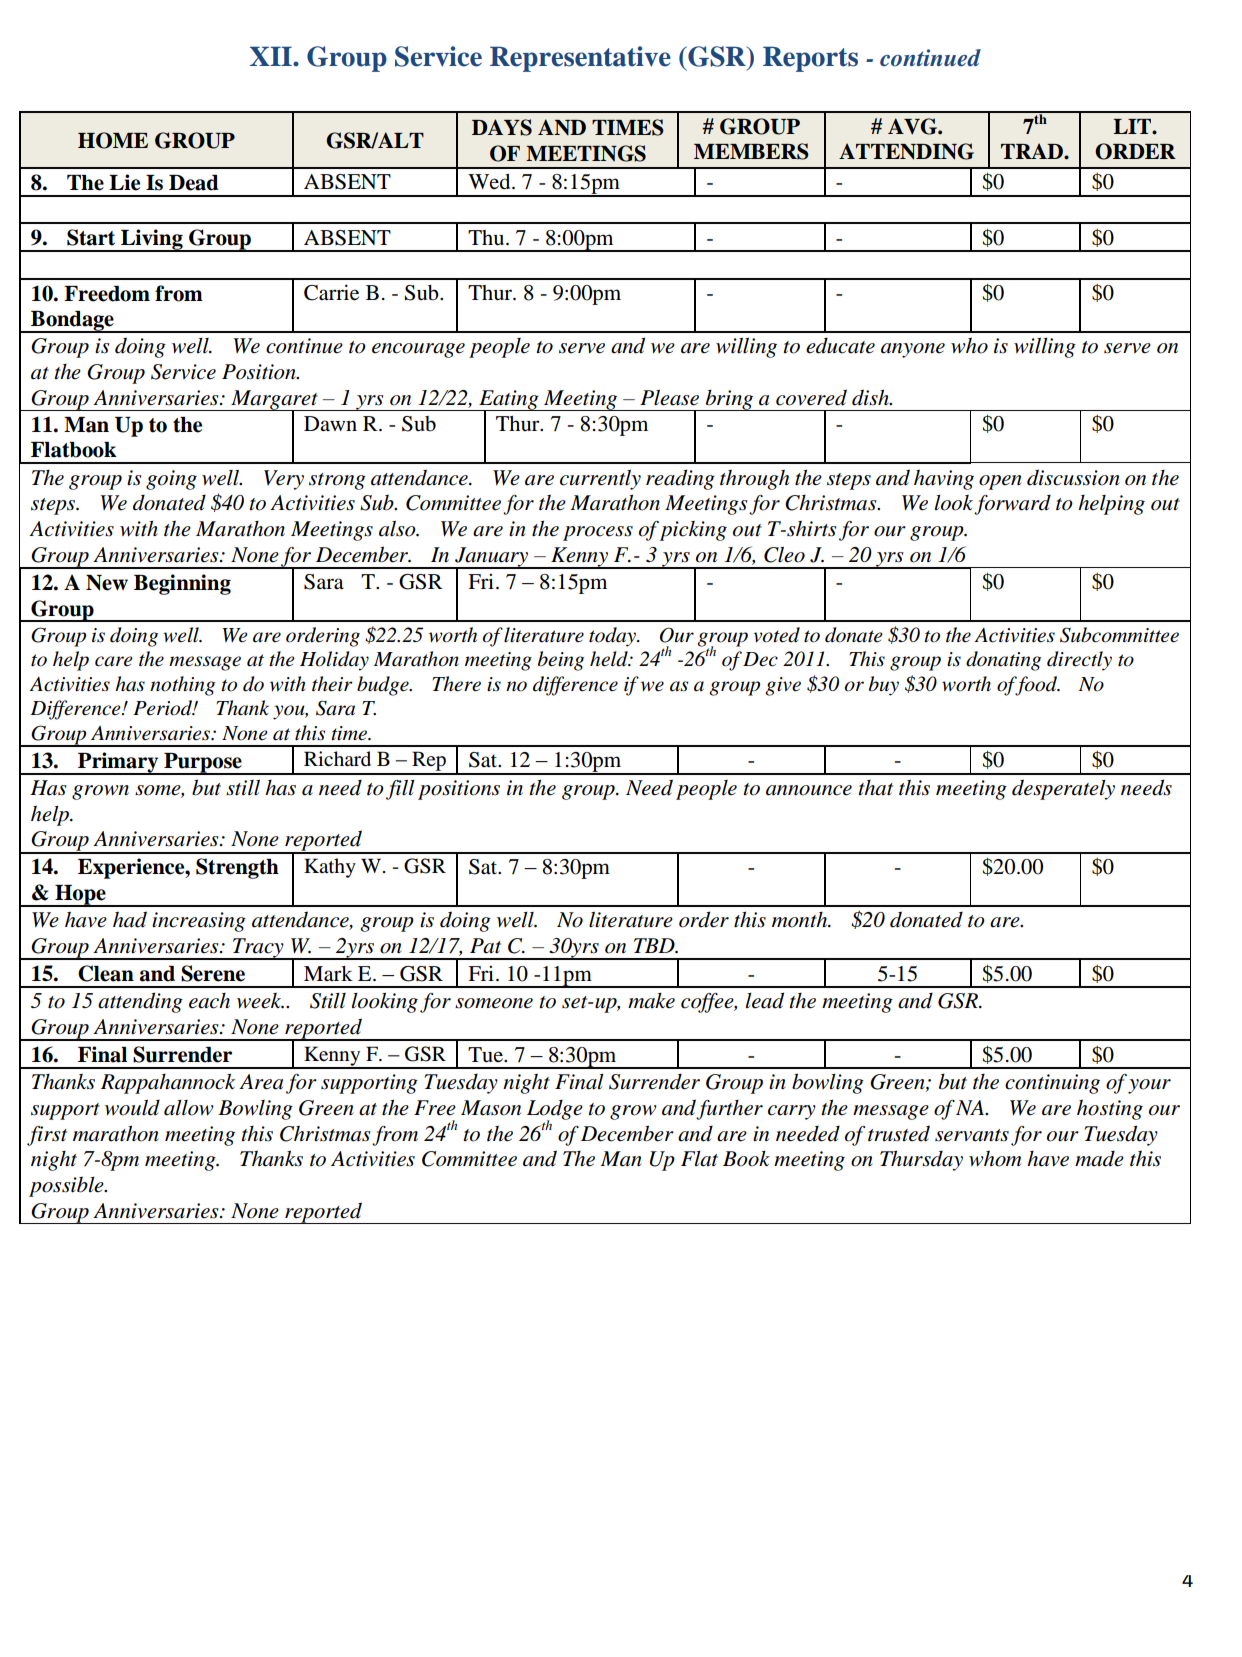 The width and height of the screenshot is (1242, 1657). Describe the element at coordinates (995, 1159) in the screenshot. I see `whom` at that location.
